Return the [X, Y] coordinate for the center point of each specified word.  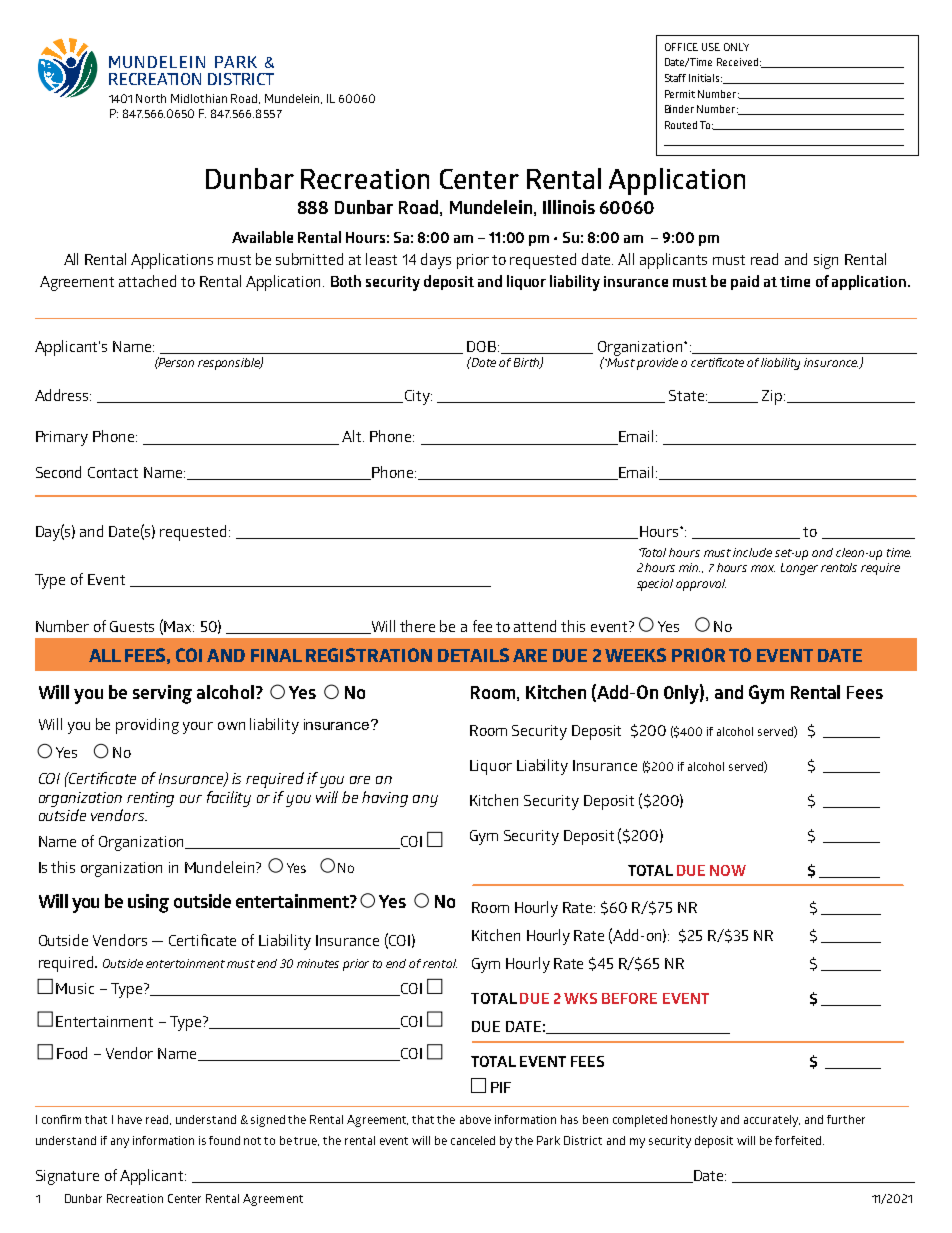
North [151, 98]
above [475, 1119]
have [130, 1119]
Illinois [569, 207]
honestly [694, 1121]
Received [737, 62]
